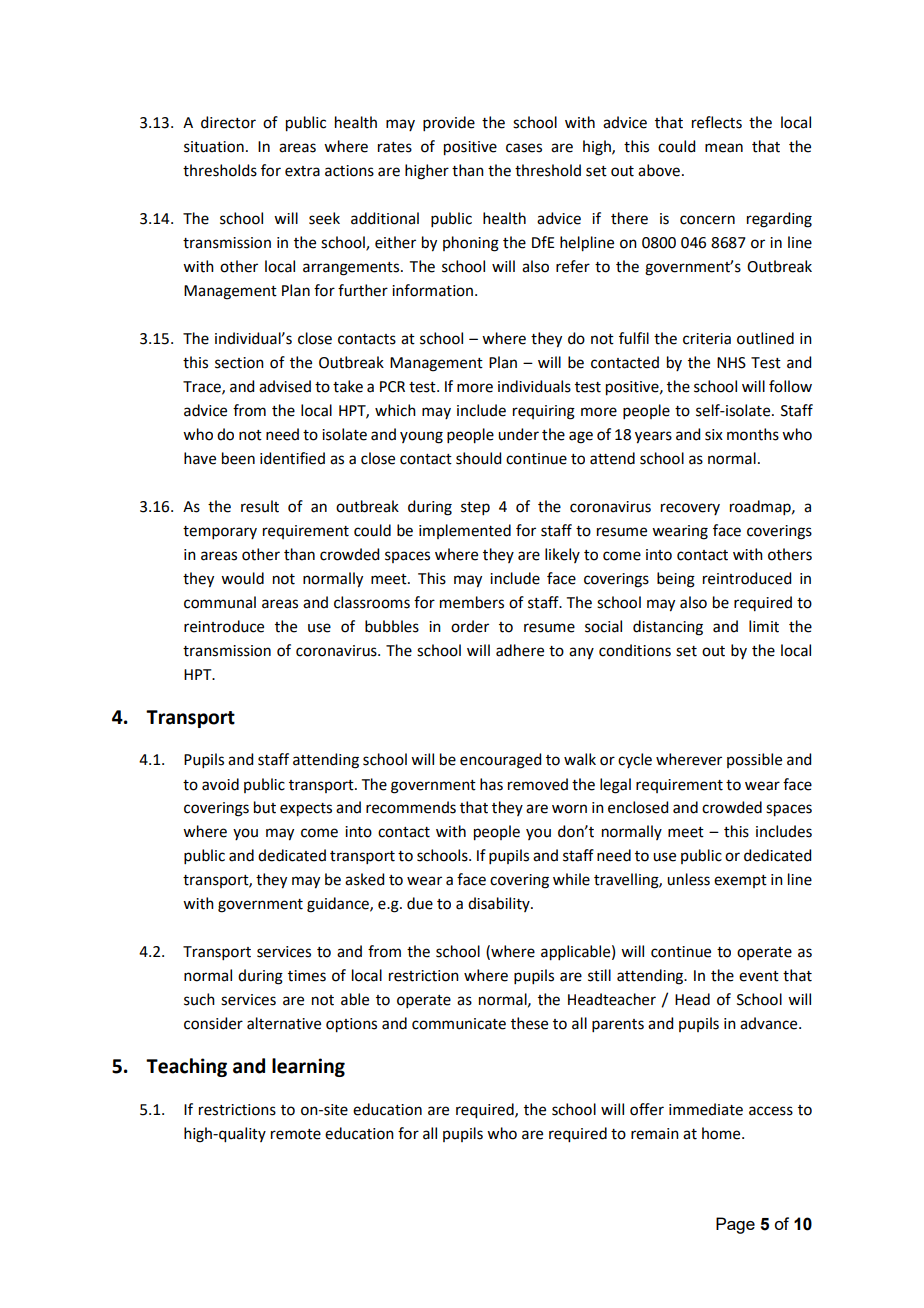  What do you see at coordinates (524, 148) in the screenshot?
I see `cases` at bounding box center [524, 148].
